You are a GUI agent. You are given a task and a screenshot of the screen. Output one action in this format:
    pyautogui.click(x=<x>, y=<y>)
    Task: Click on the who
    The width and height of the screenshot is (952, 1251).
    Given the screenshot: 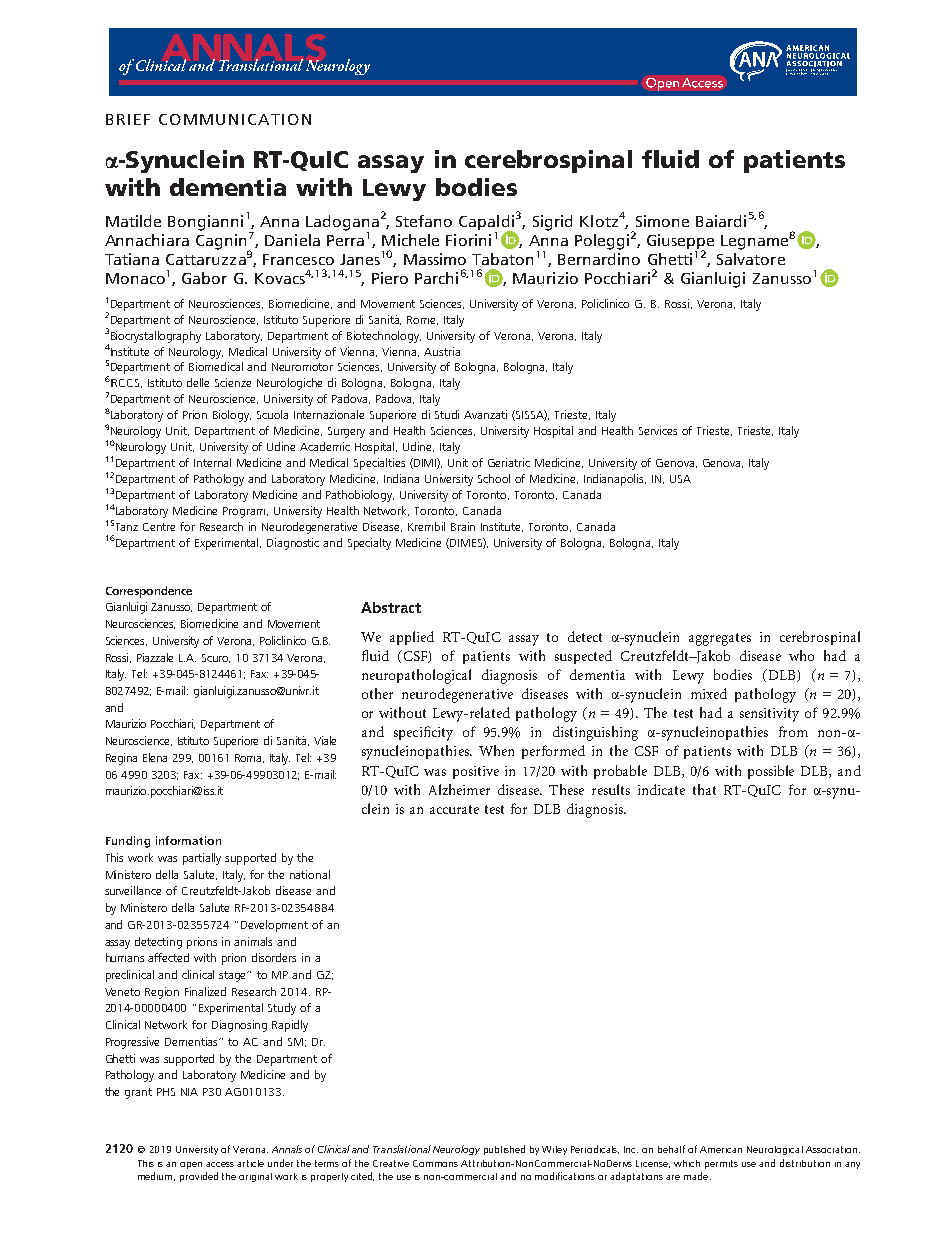 What is the action you would take?
    pyautogui.click(x=801, y=655)
